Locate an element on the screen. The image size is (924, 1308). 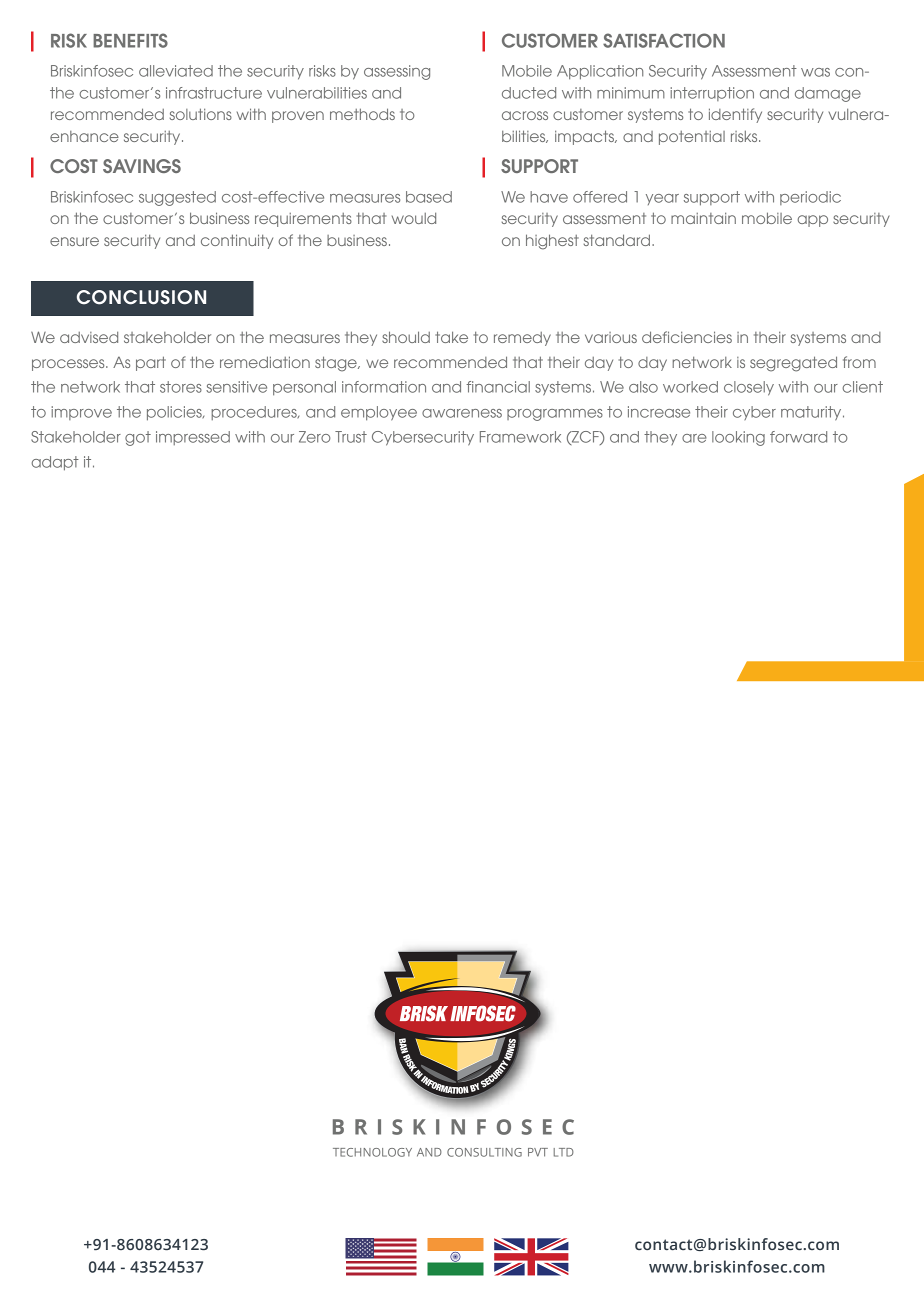
adapt is located at coordinates (55, 463).
